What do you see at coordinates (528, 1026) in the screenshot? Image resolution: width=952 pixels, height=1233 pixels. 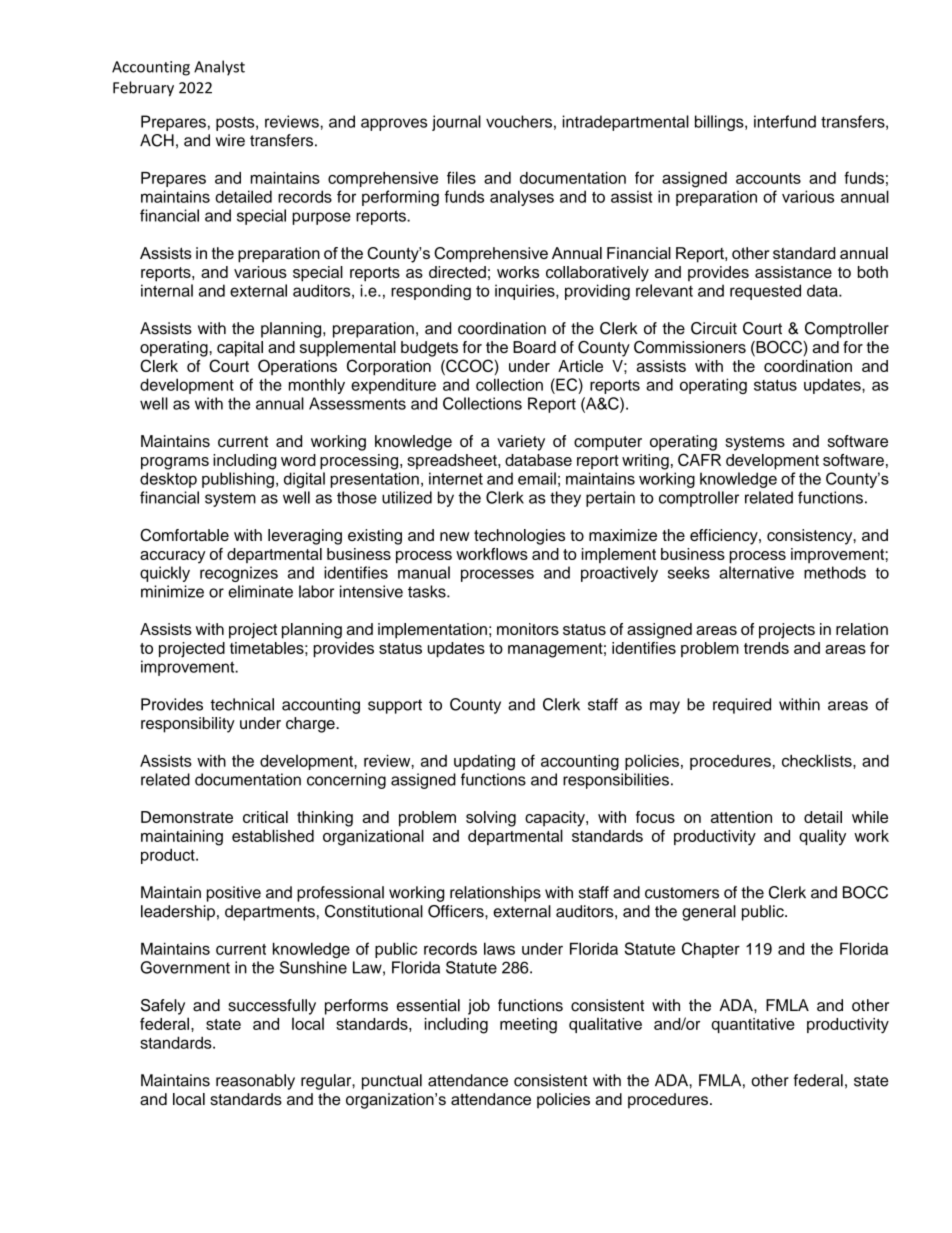 I see `meeting` at bounding box center [528, 1026].
